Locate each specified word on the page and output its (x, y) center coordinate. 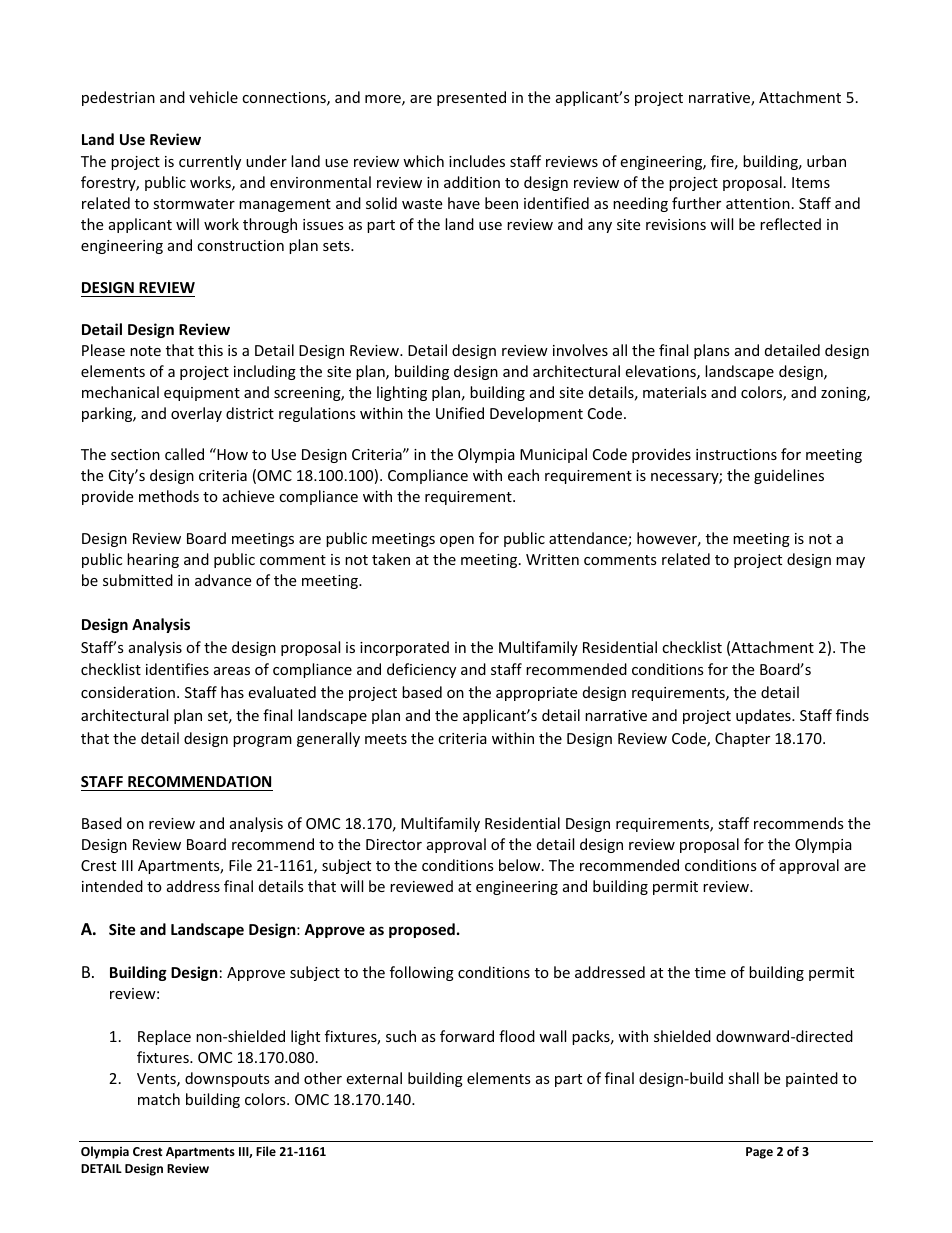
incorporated (404, 648)
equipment (202, 394)
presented (471, 98)
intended (112, 886)
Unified (460, 413)
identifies (177, 669)
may (850, 562)
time (710, 972)
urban (826, 161)
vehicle (213, 97)
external (374, 1078)
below (521, 865)
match (159, 1099)
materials (675, 392)
